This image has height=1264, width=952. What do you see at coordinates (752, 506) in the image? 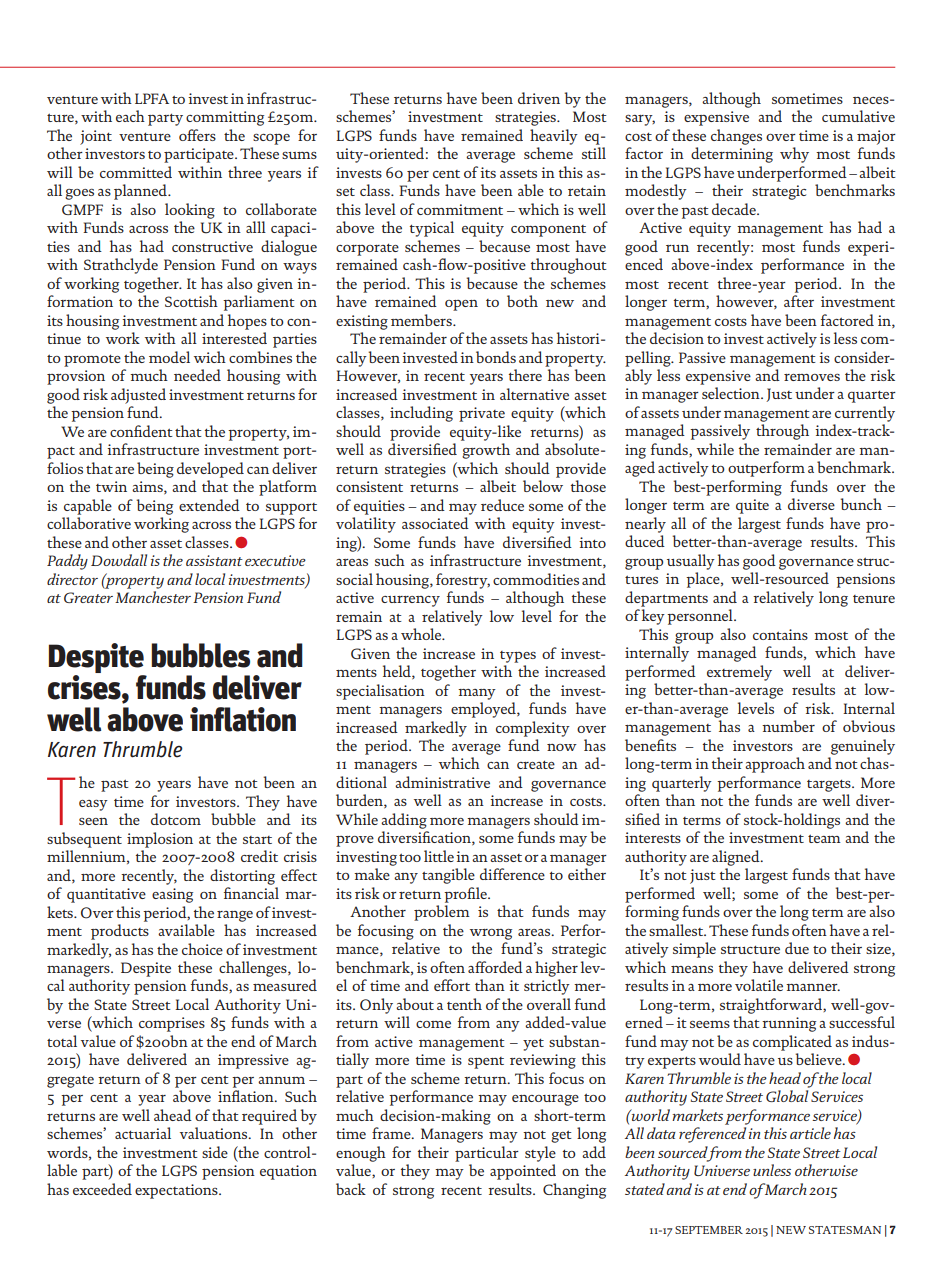
I see `quite` at bounding box center [752, 506].
